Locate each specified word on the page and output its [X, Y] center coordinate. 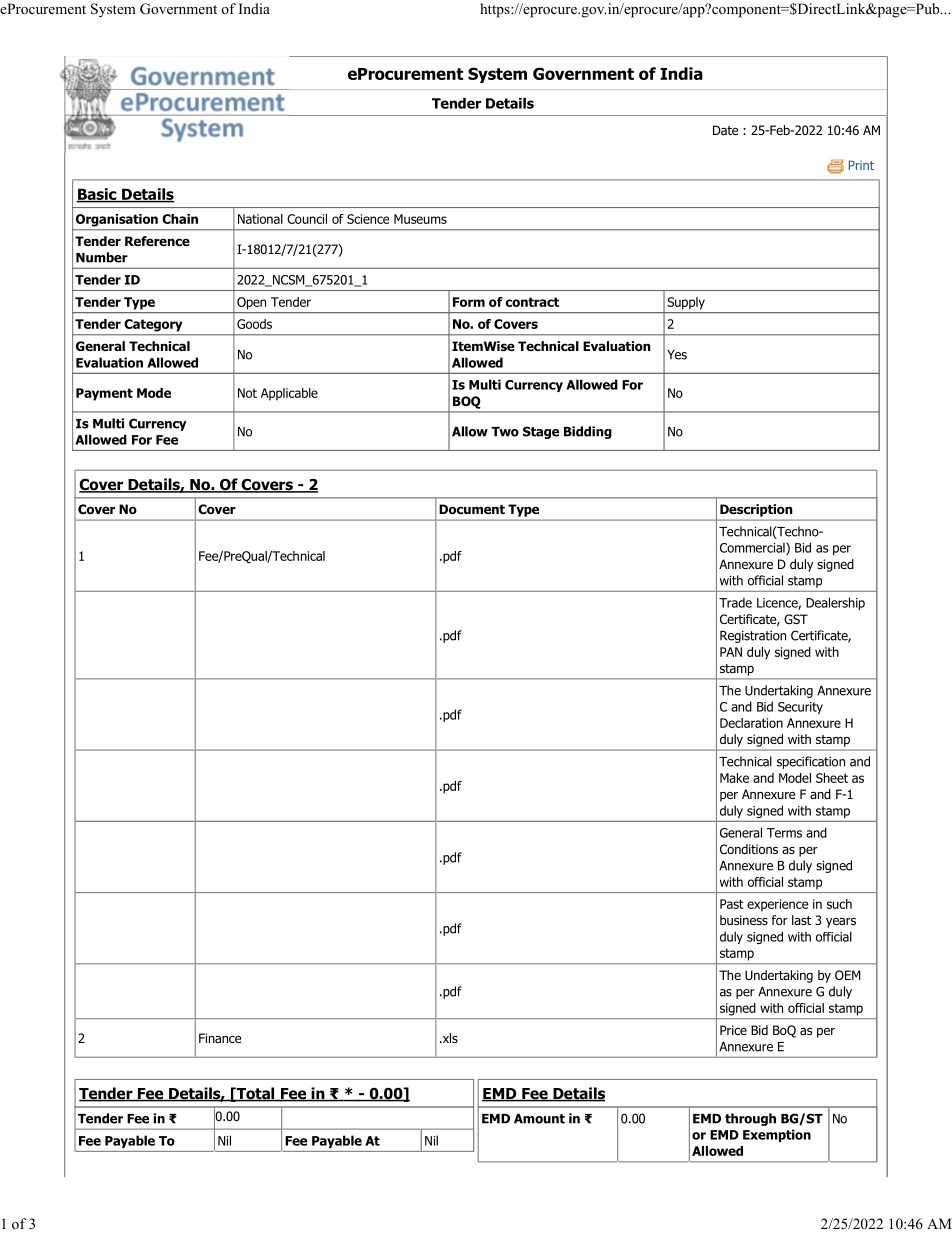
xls [449, 1038]
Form [469, 302]
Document [472, 509]
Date [725, 130]
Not [247, 393]
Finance [220, 1038]
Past [732, 904]
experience [777, 905]
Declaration [751, 723]
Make [734, 778]
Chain [180, 219]
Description [756, 510]
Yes [677, 355]
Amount [539, 1119]
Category [153, 325]
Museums [420, 219]
